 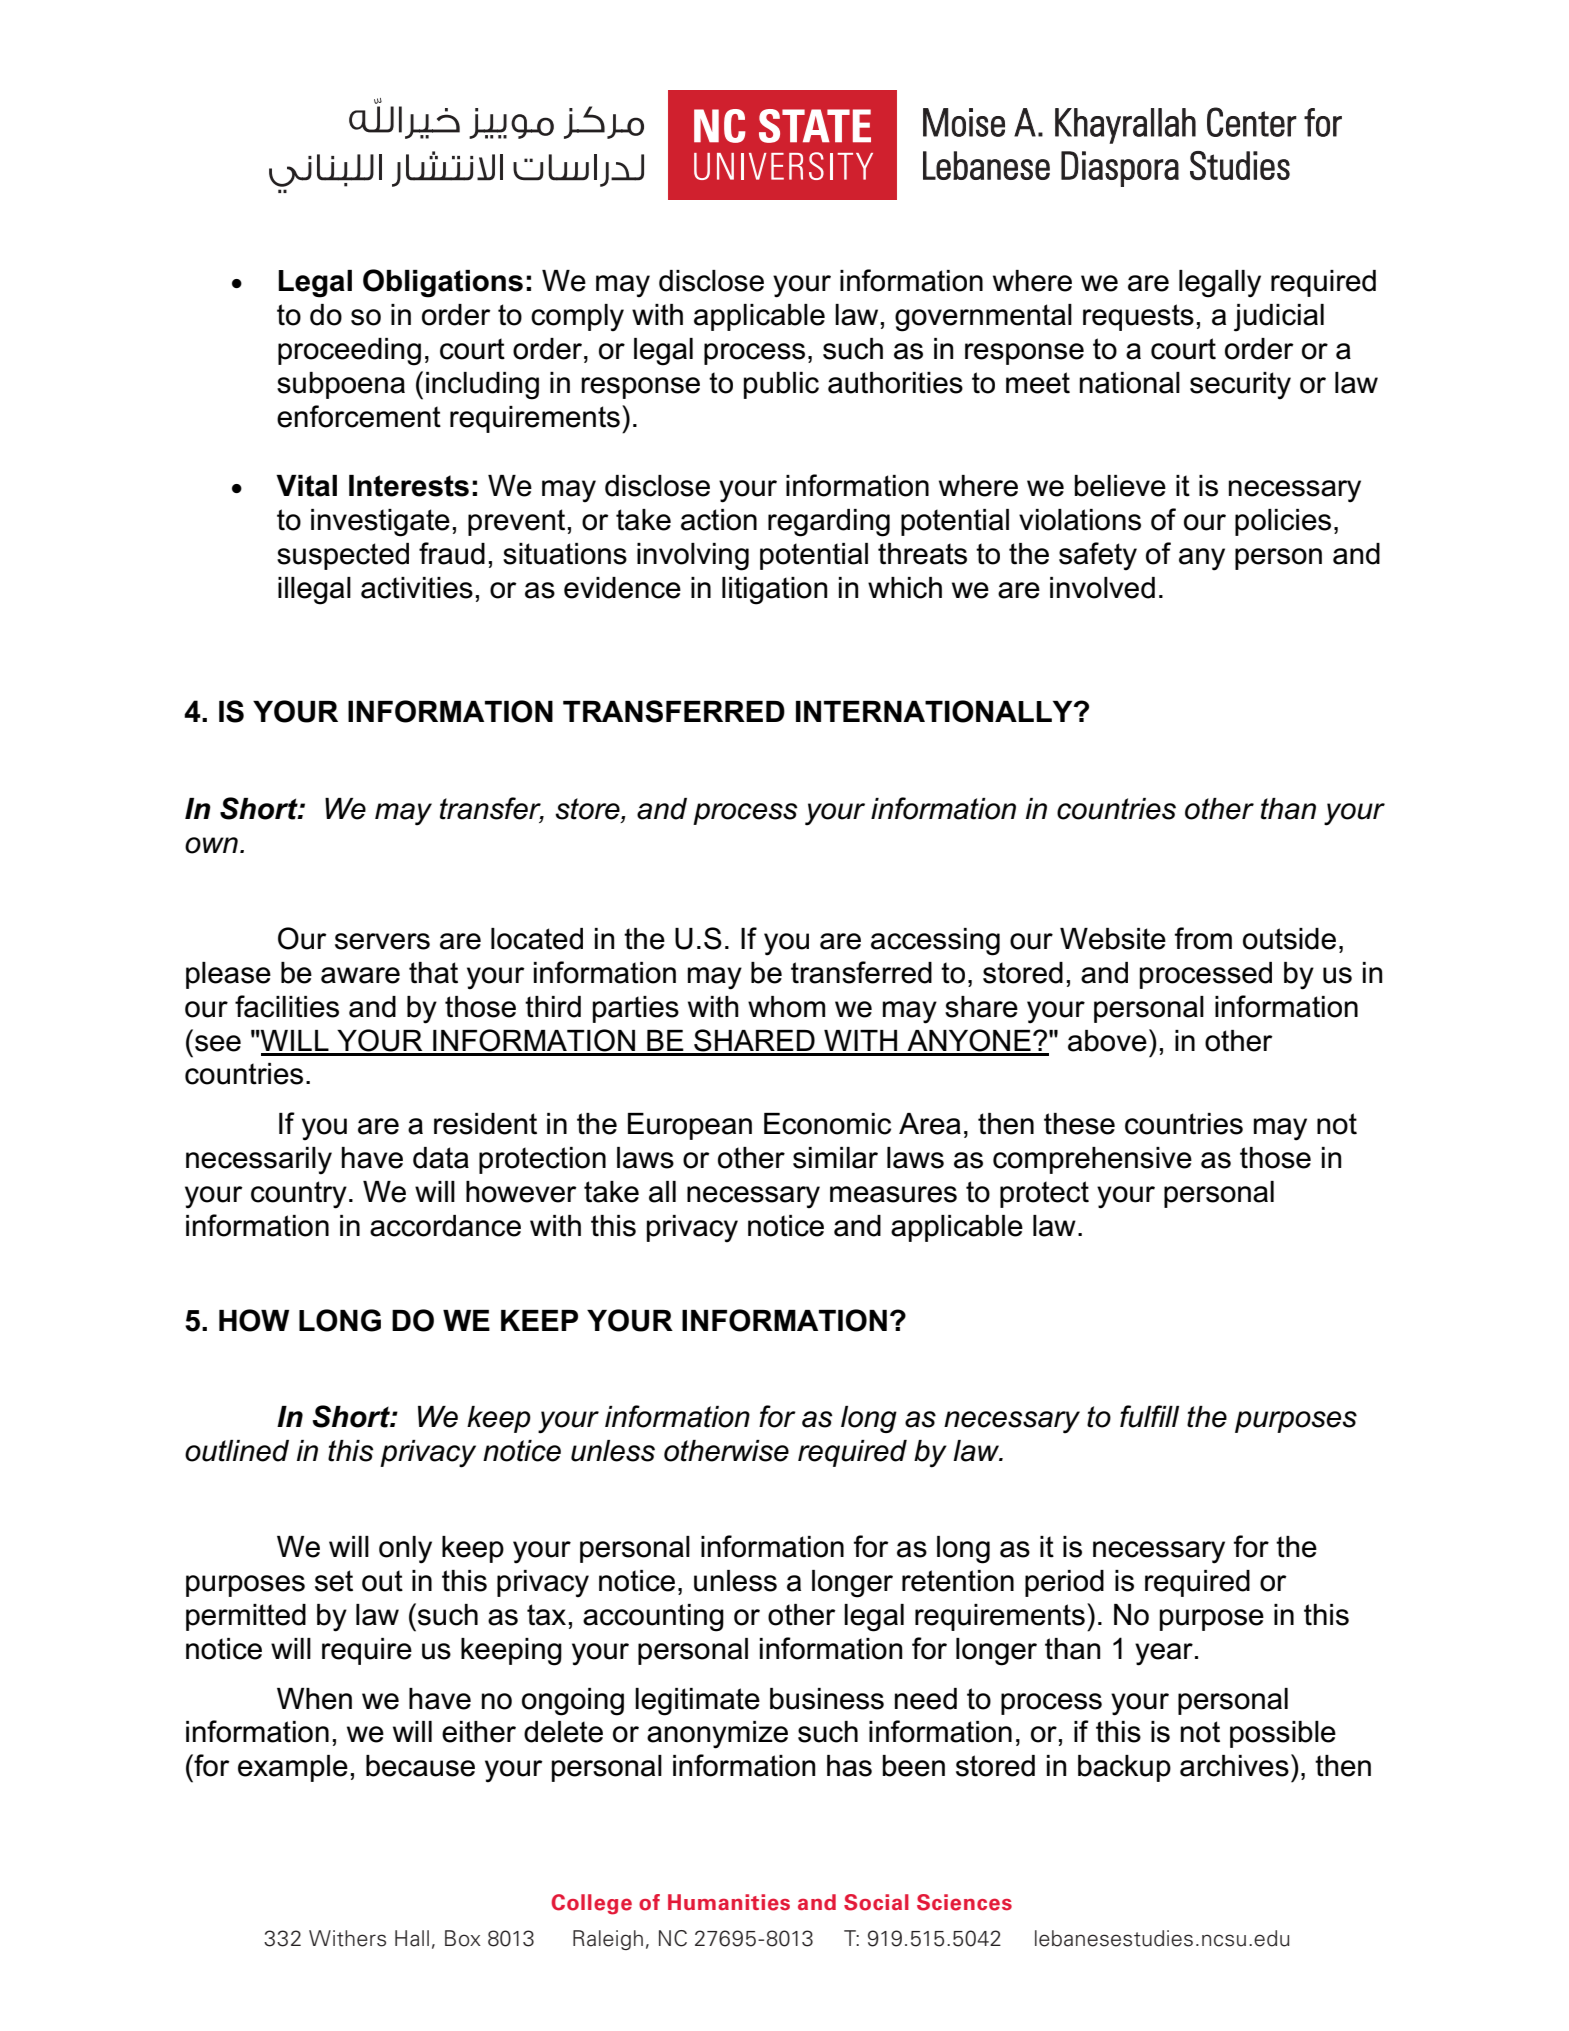 I want to click on Hall, so click(x=412, y=1938).
